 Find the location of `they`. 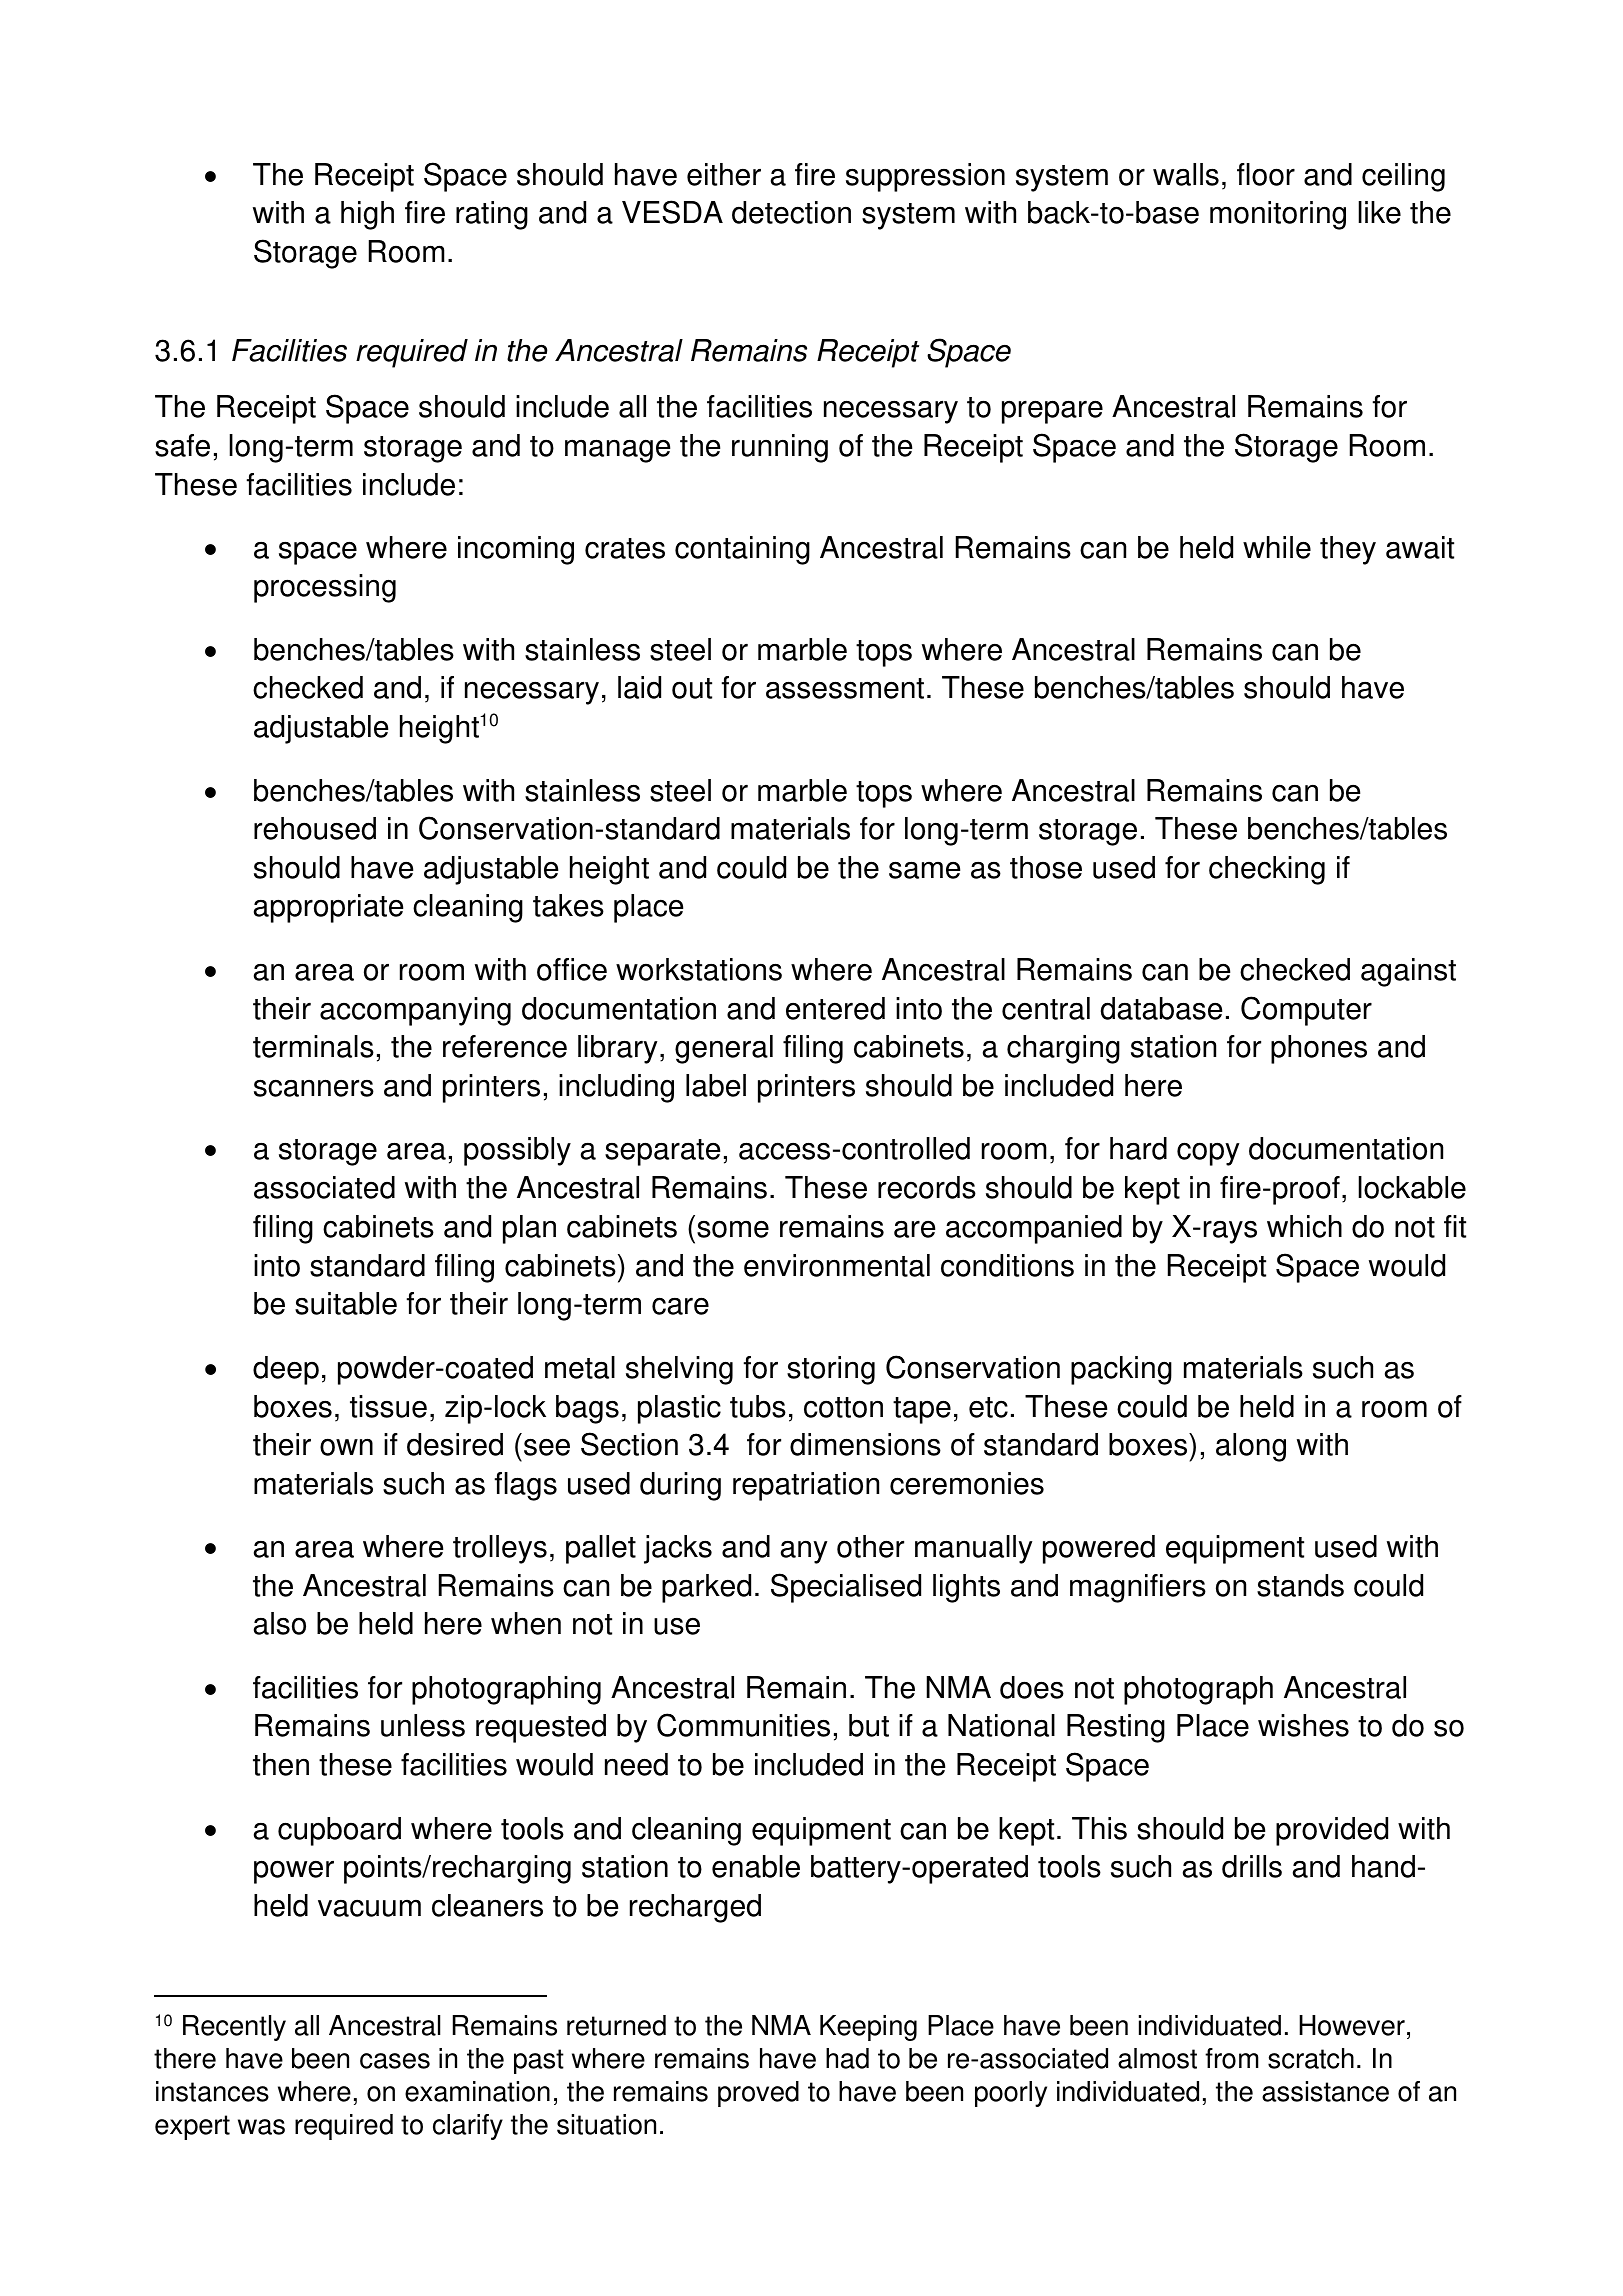

they is located at coordinates (1348, 550).
